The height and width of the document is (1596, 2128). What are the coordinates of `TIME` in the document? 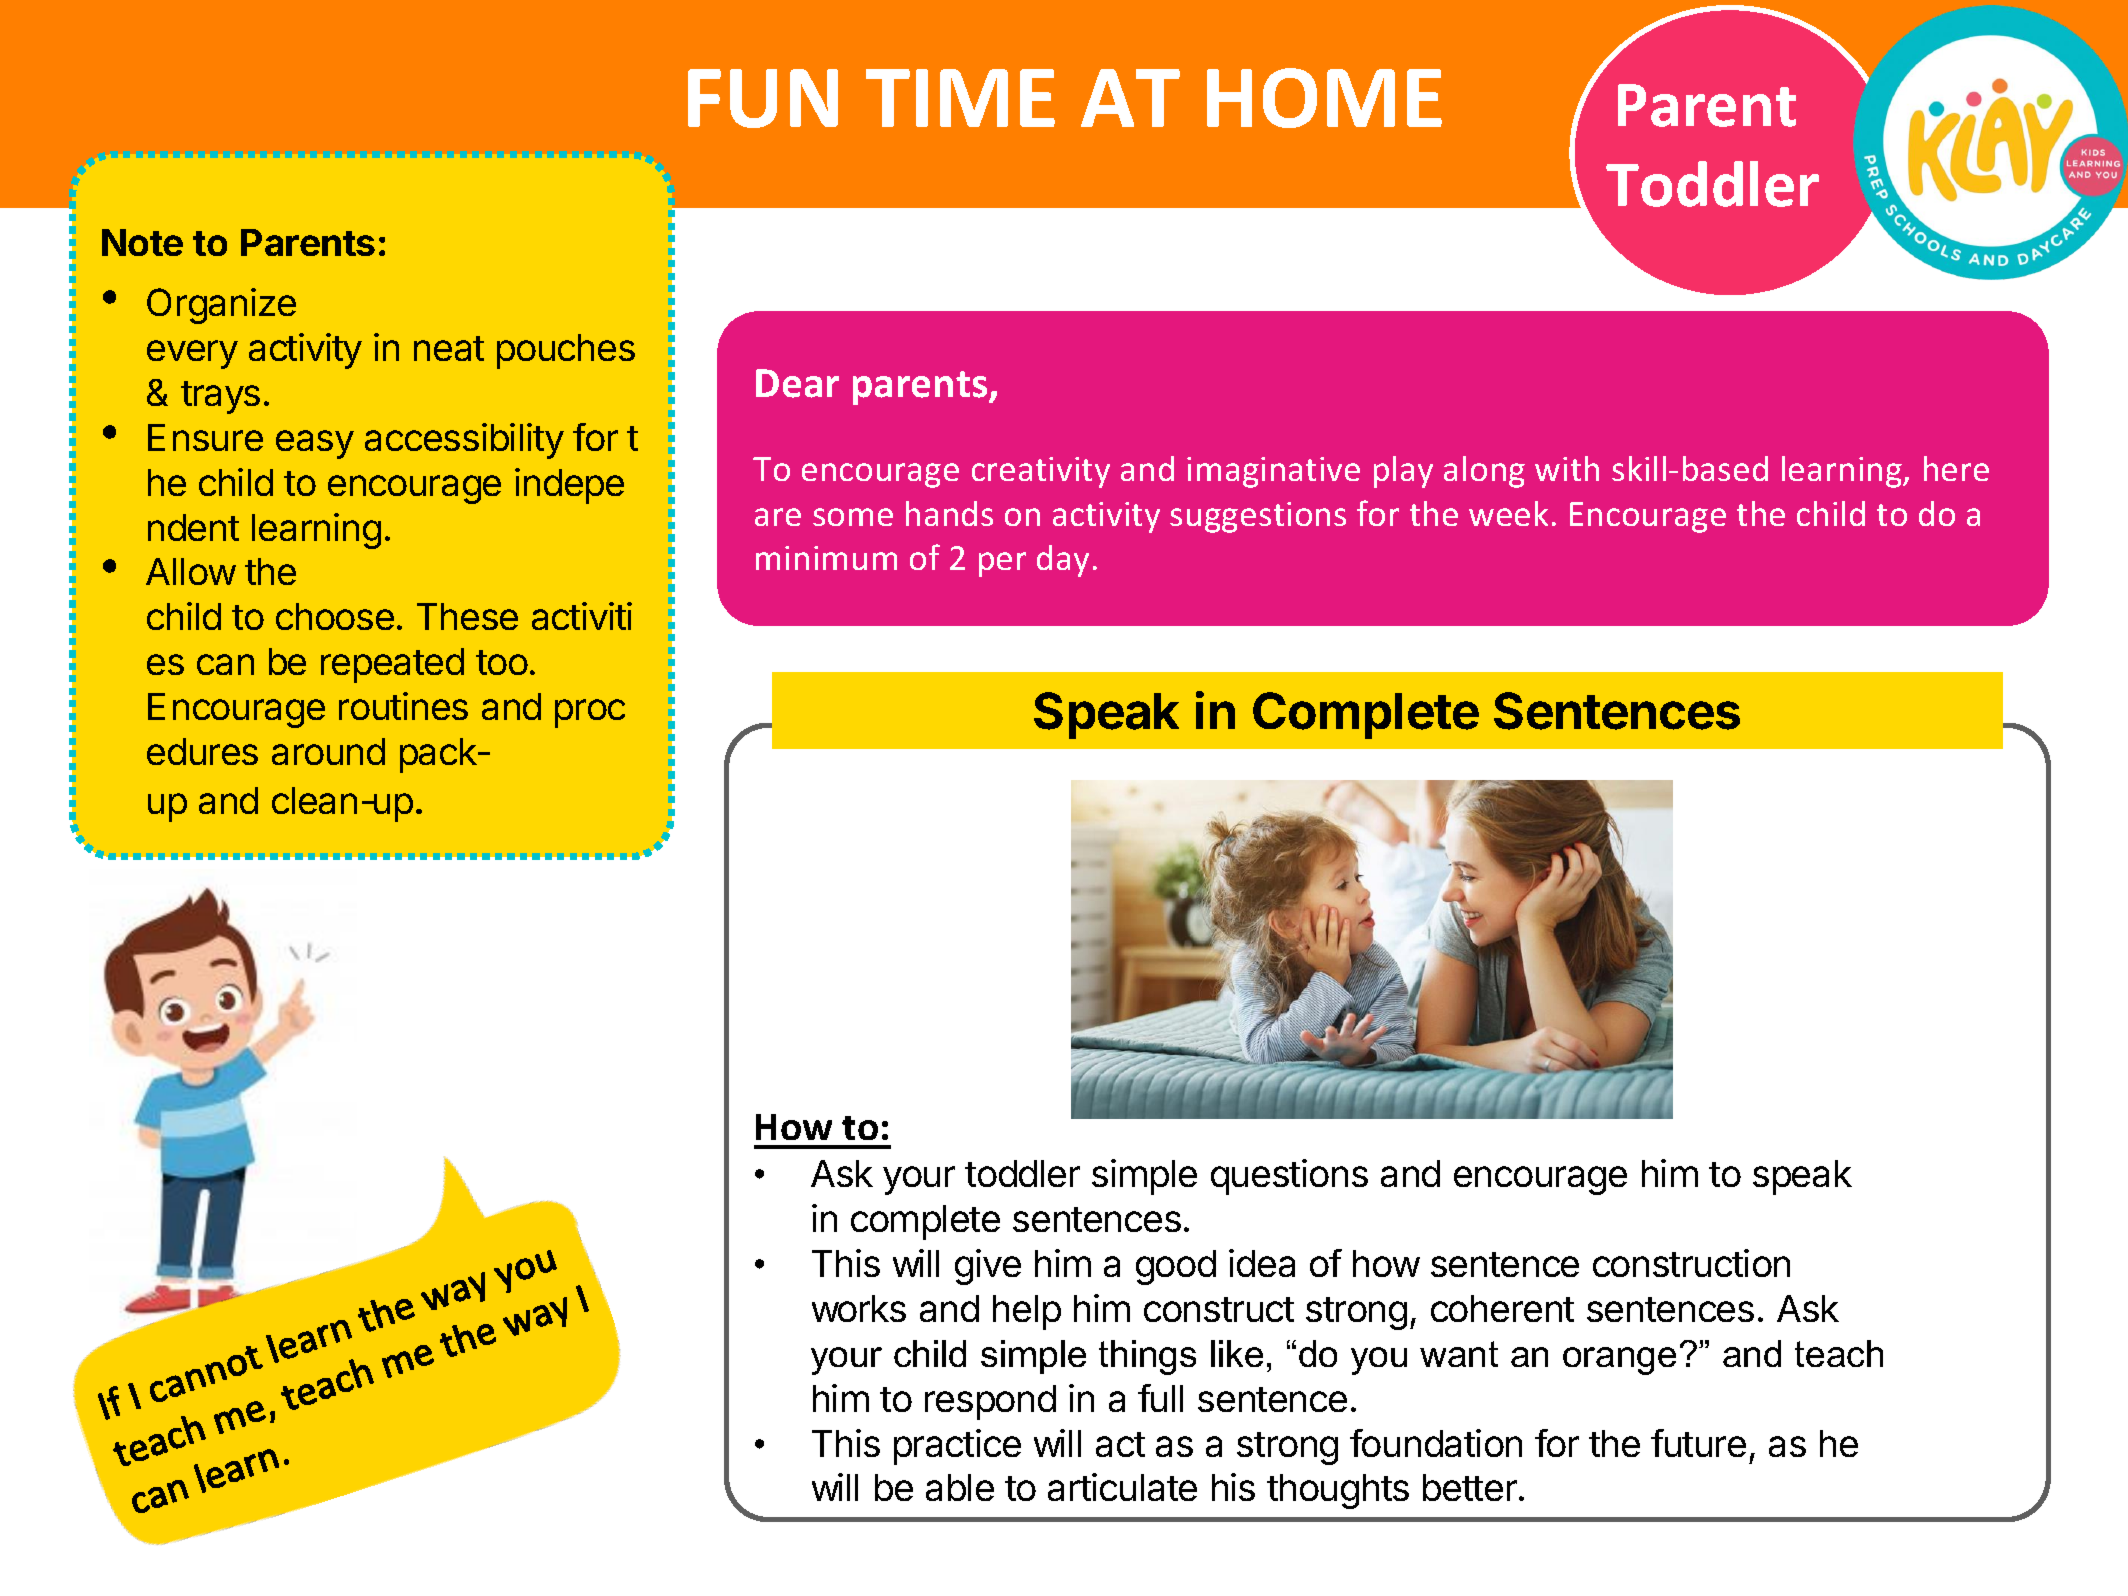 It's located at (960, 98).
